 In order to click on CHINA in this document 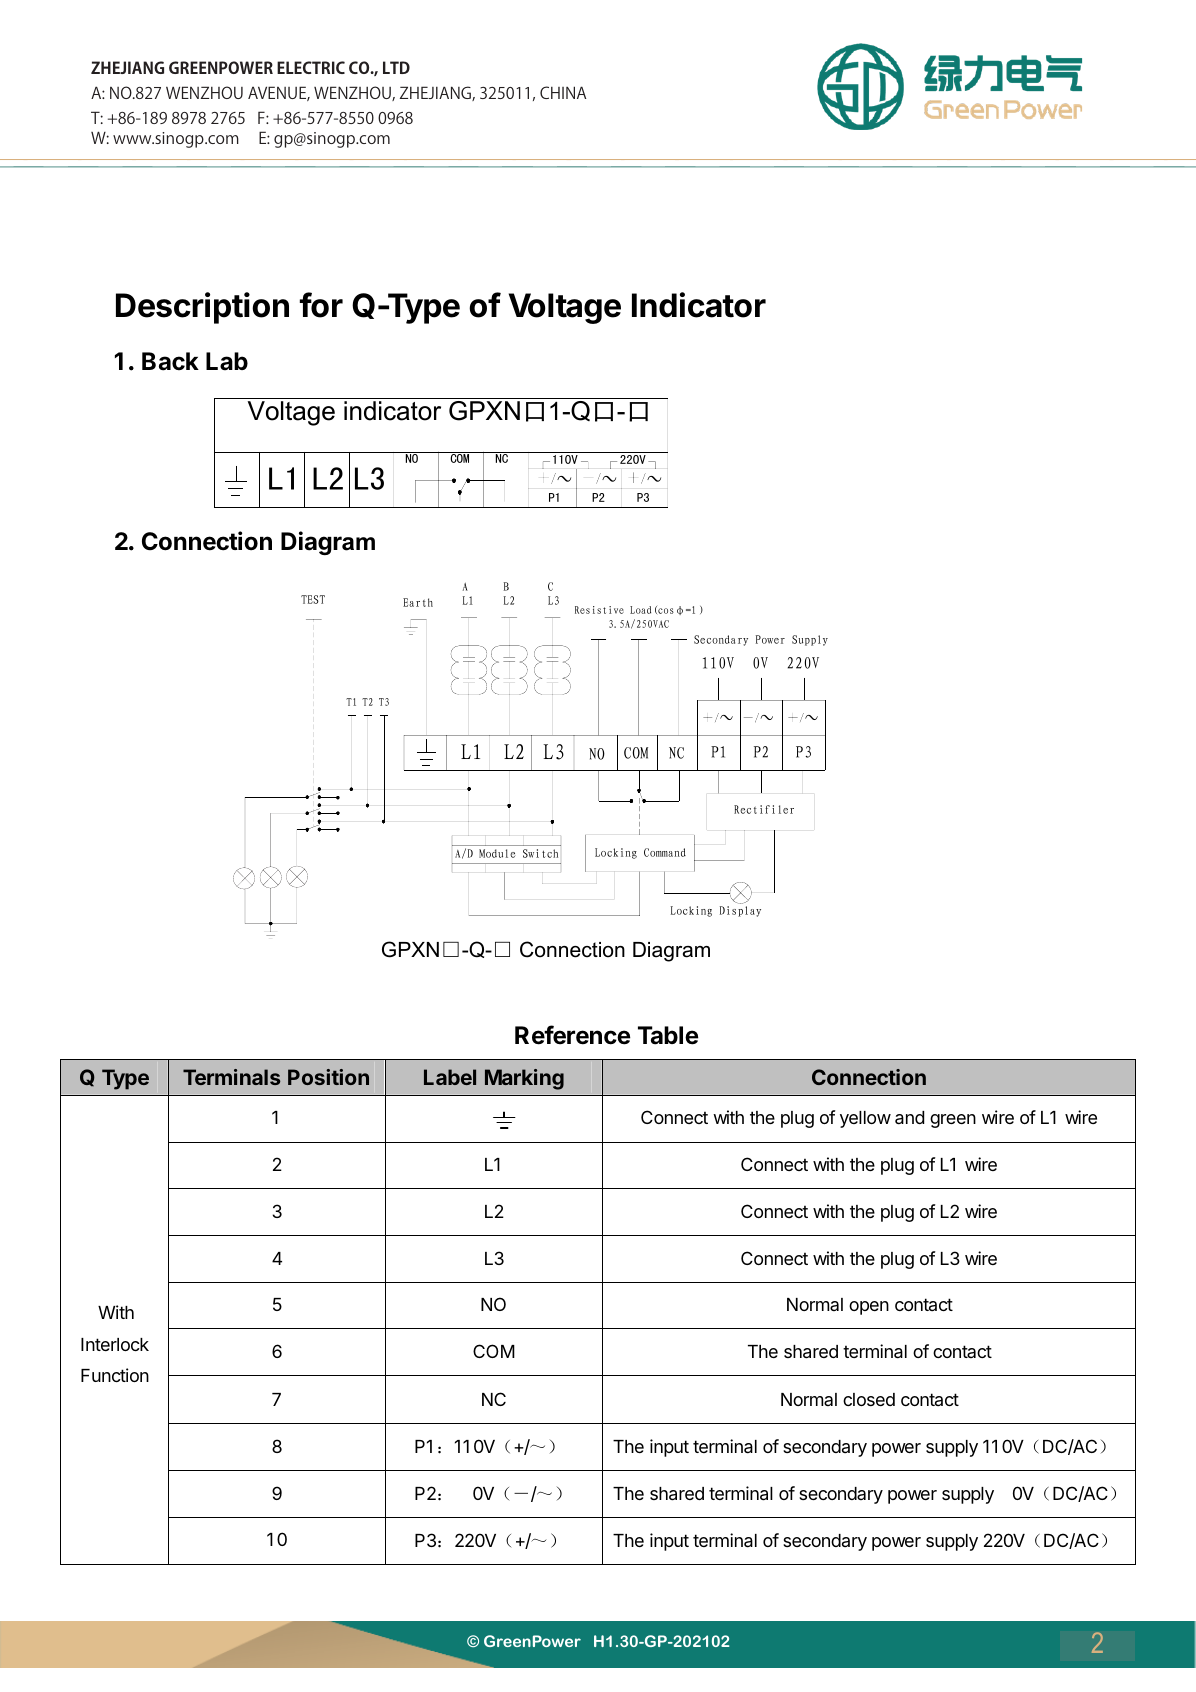, I will do `click(563, 92)`.
